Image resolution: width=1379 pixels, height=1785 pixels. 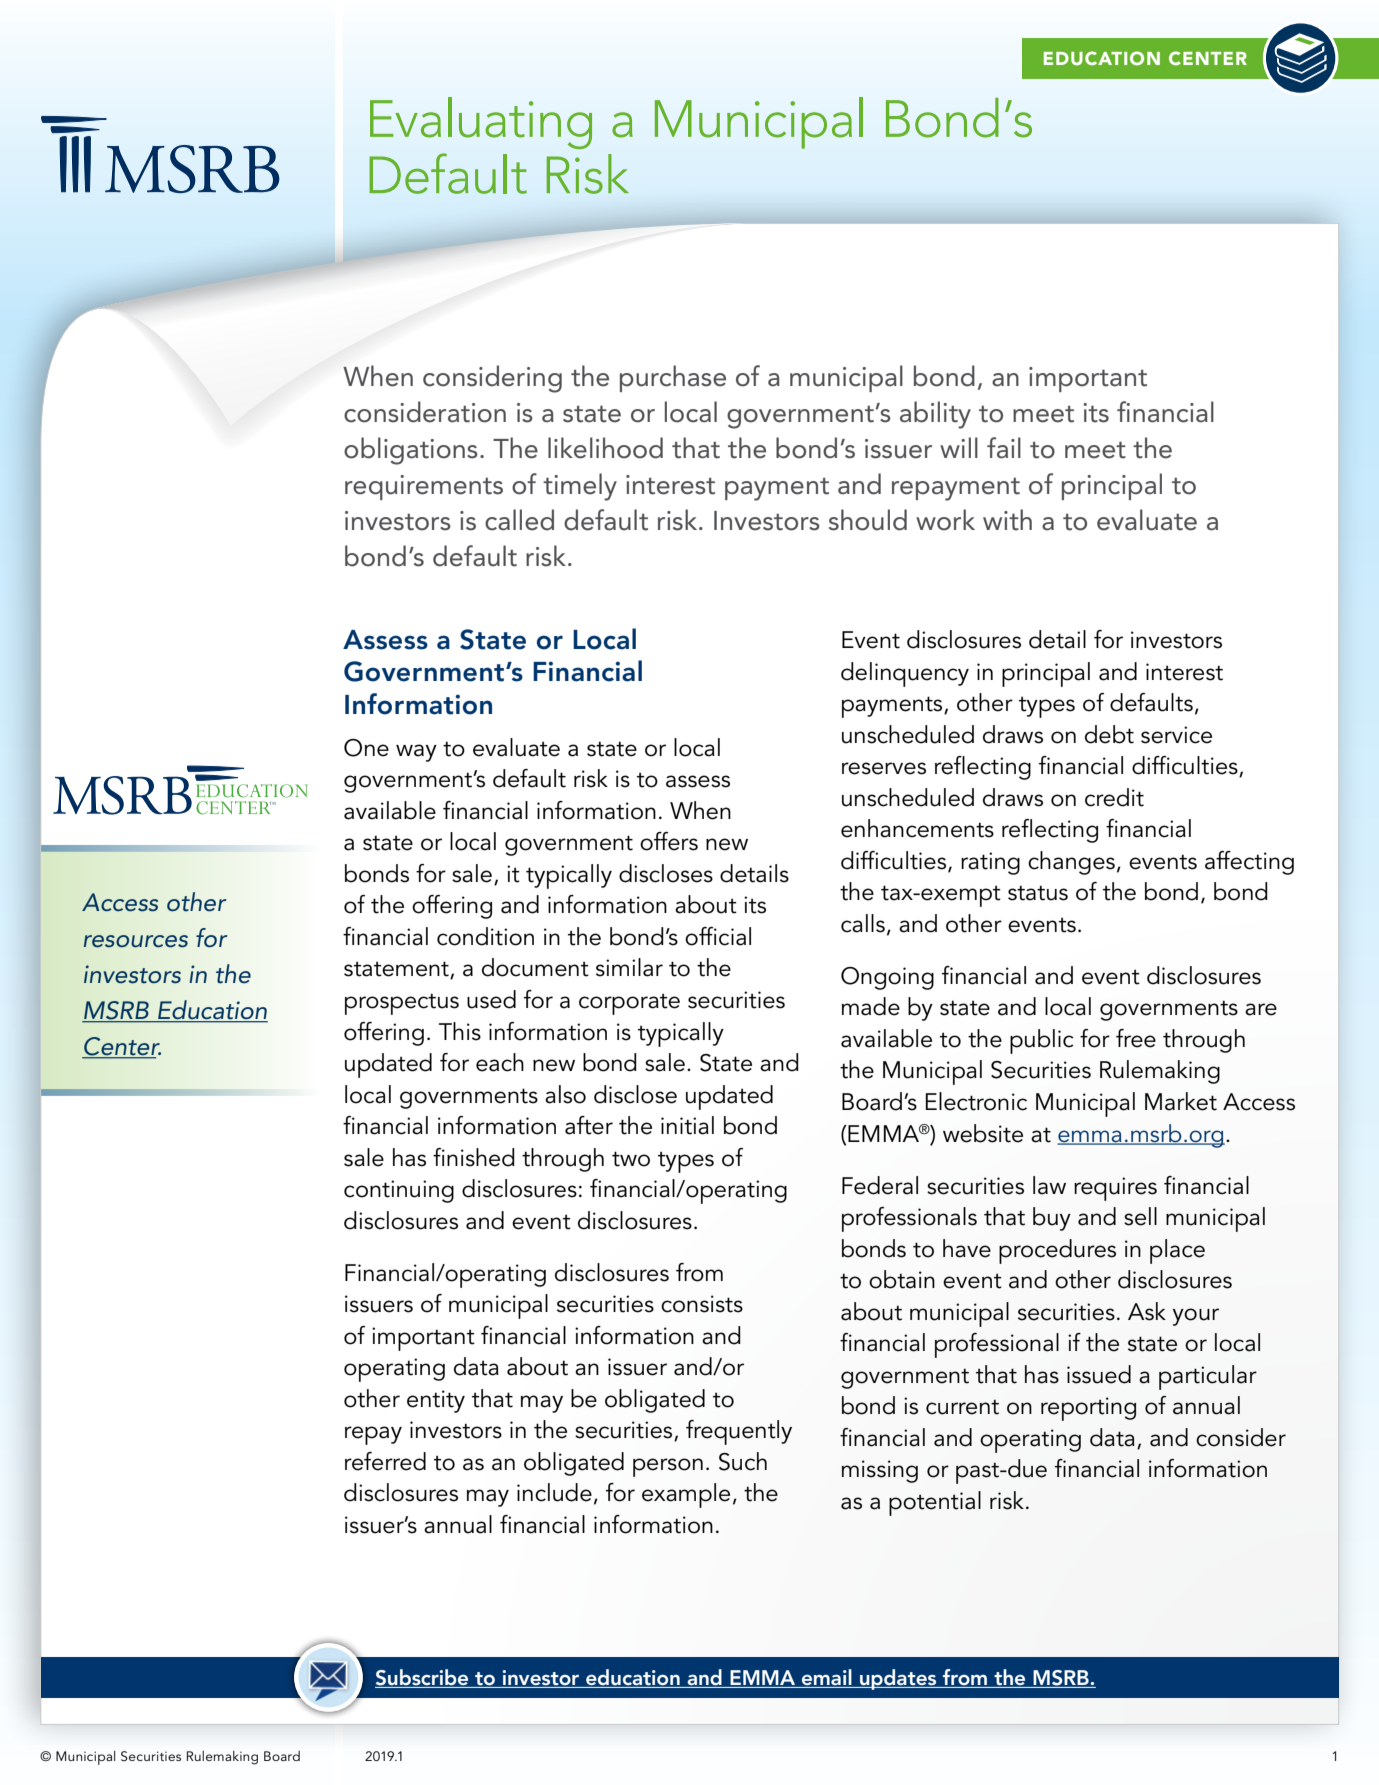 What do you see at coordinates (935, 415) in the screenshot?
I see `ability` at bounding box center [935, 415].
